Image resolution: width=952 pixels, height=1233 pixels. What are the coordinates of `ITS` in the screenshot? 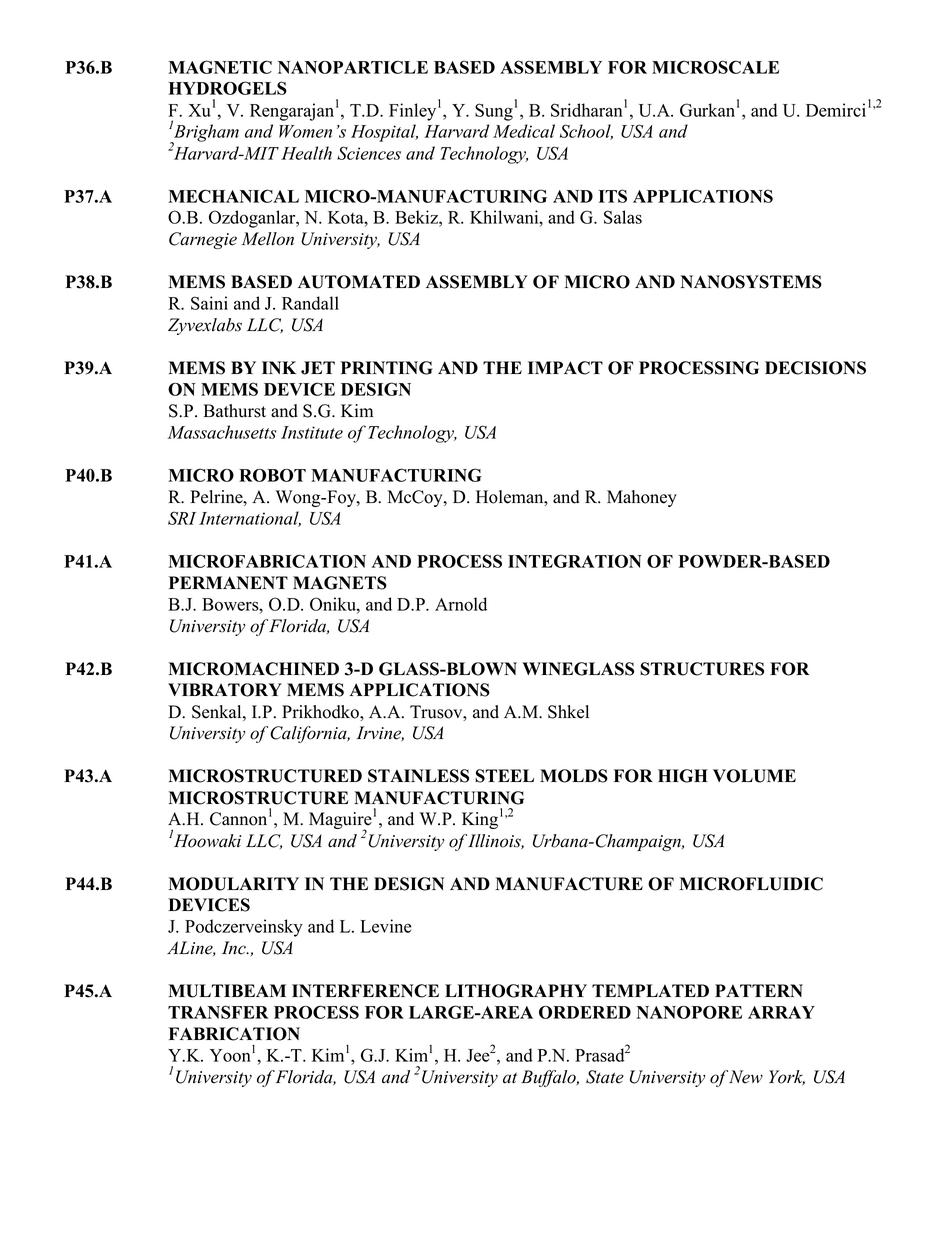 It's located at (613, 196).
